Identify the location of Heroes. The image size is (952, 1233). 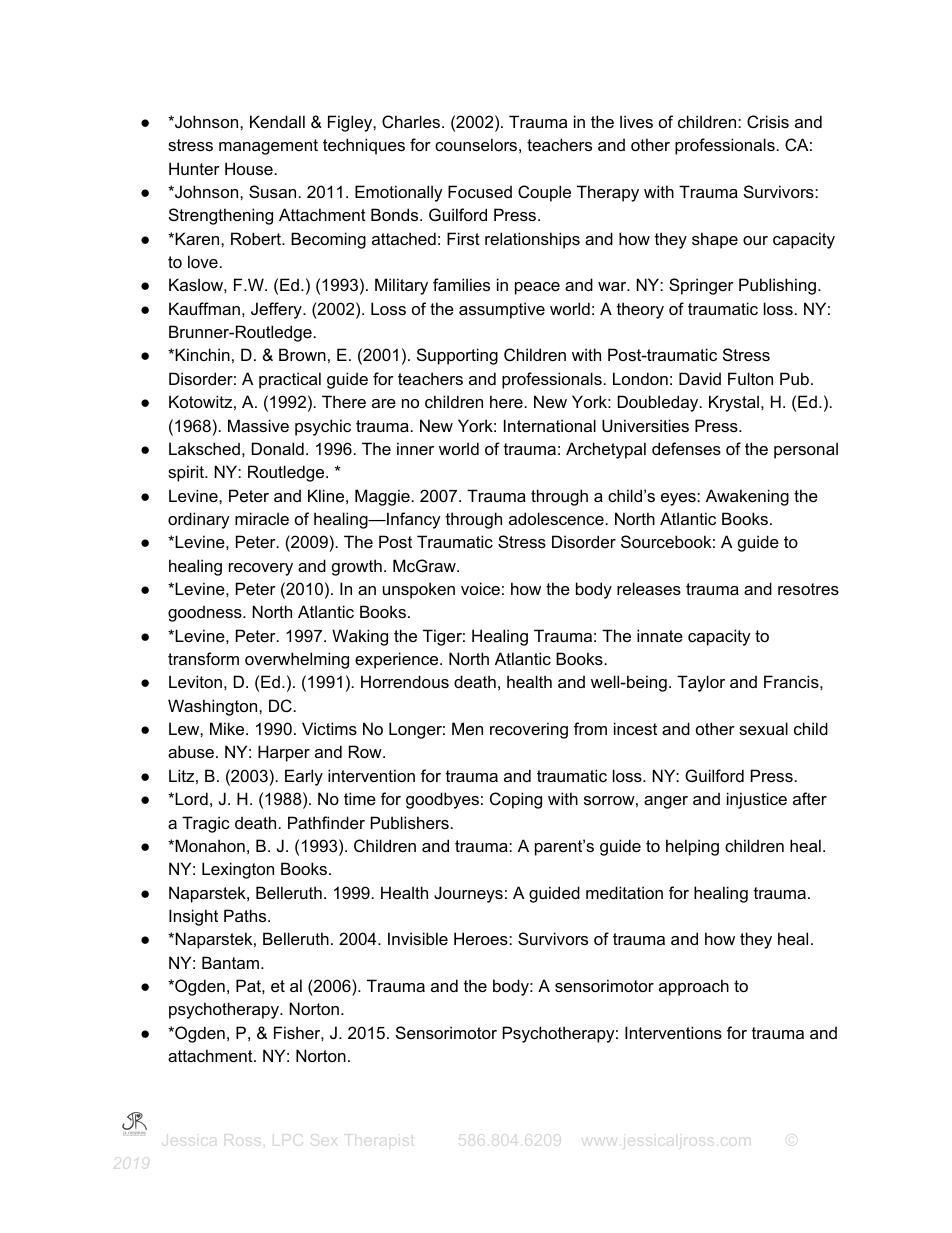
(482, 938).
